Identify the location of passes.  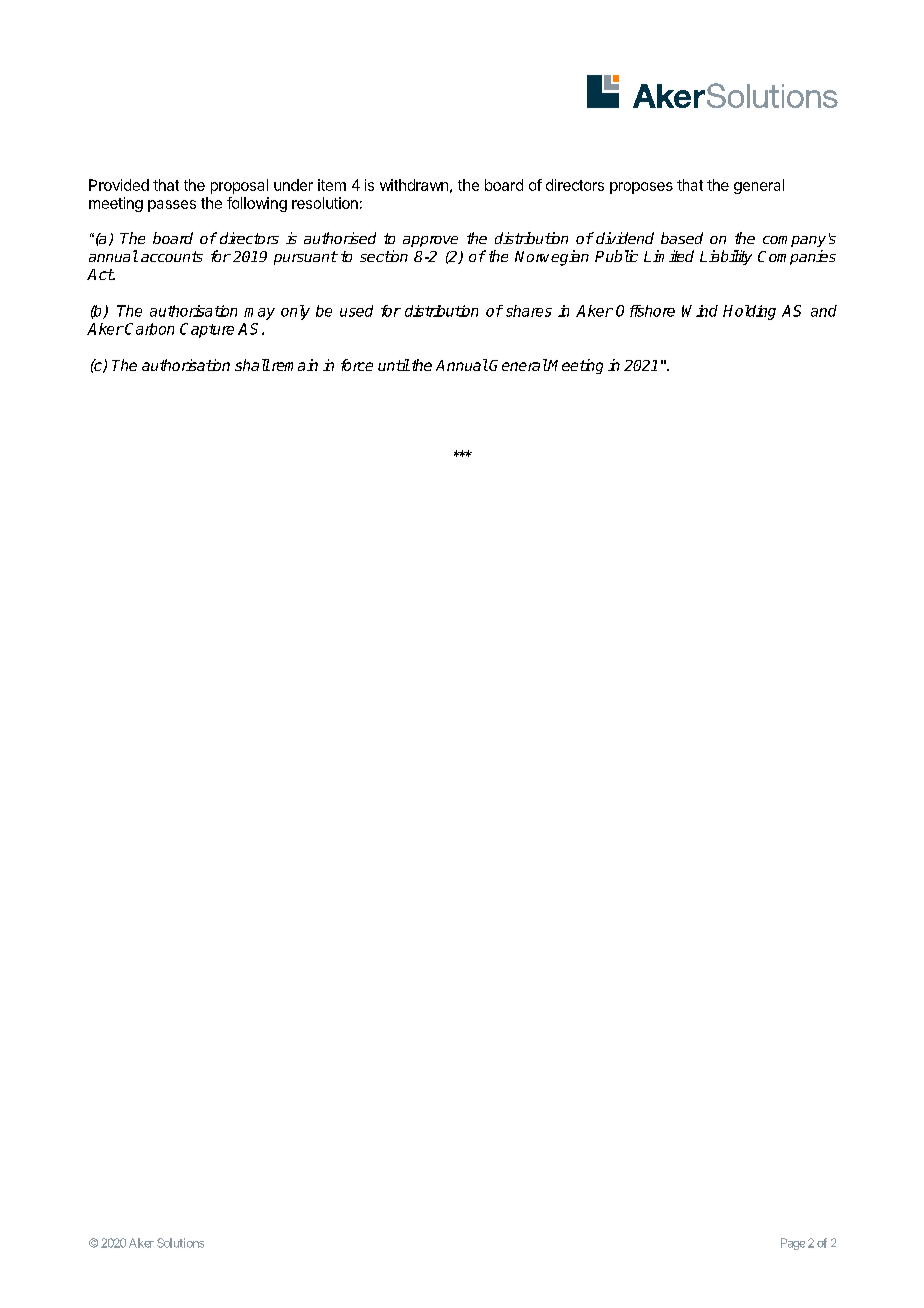
(172, 206).
